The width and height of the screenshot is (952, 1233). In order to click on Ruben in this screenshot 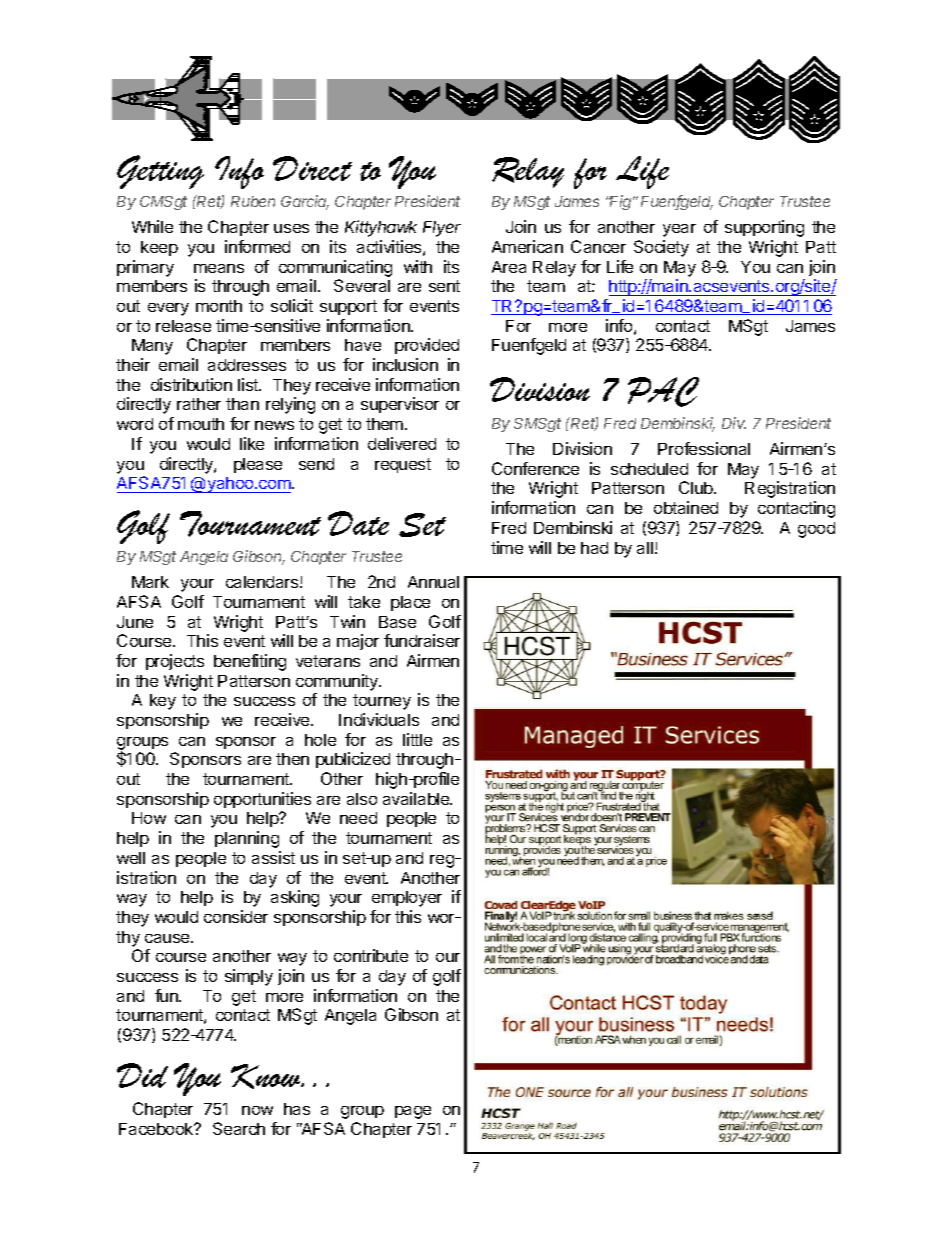, I will do `click(253, 201)`.
